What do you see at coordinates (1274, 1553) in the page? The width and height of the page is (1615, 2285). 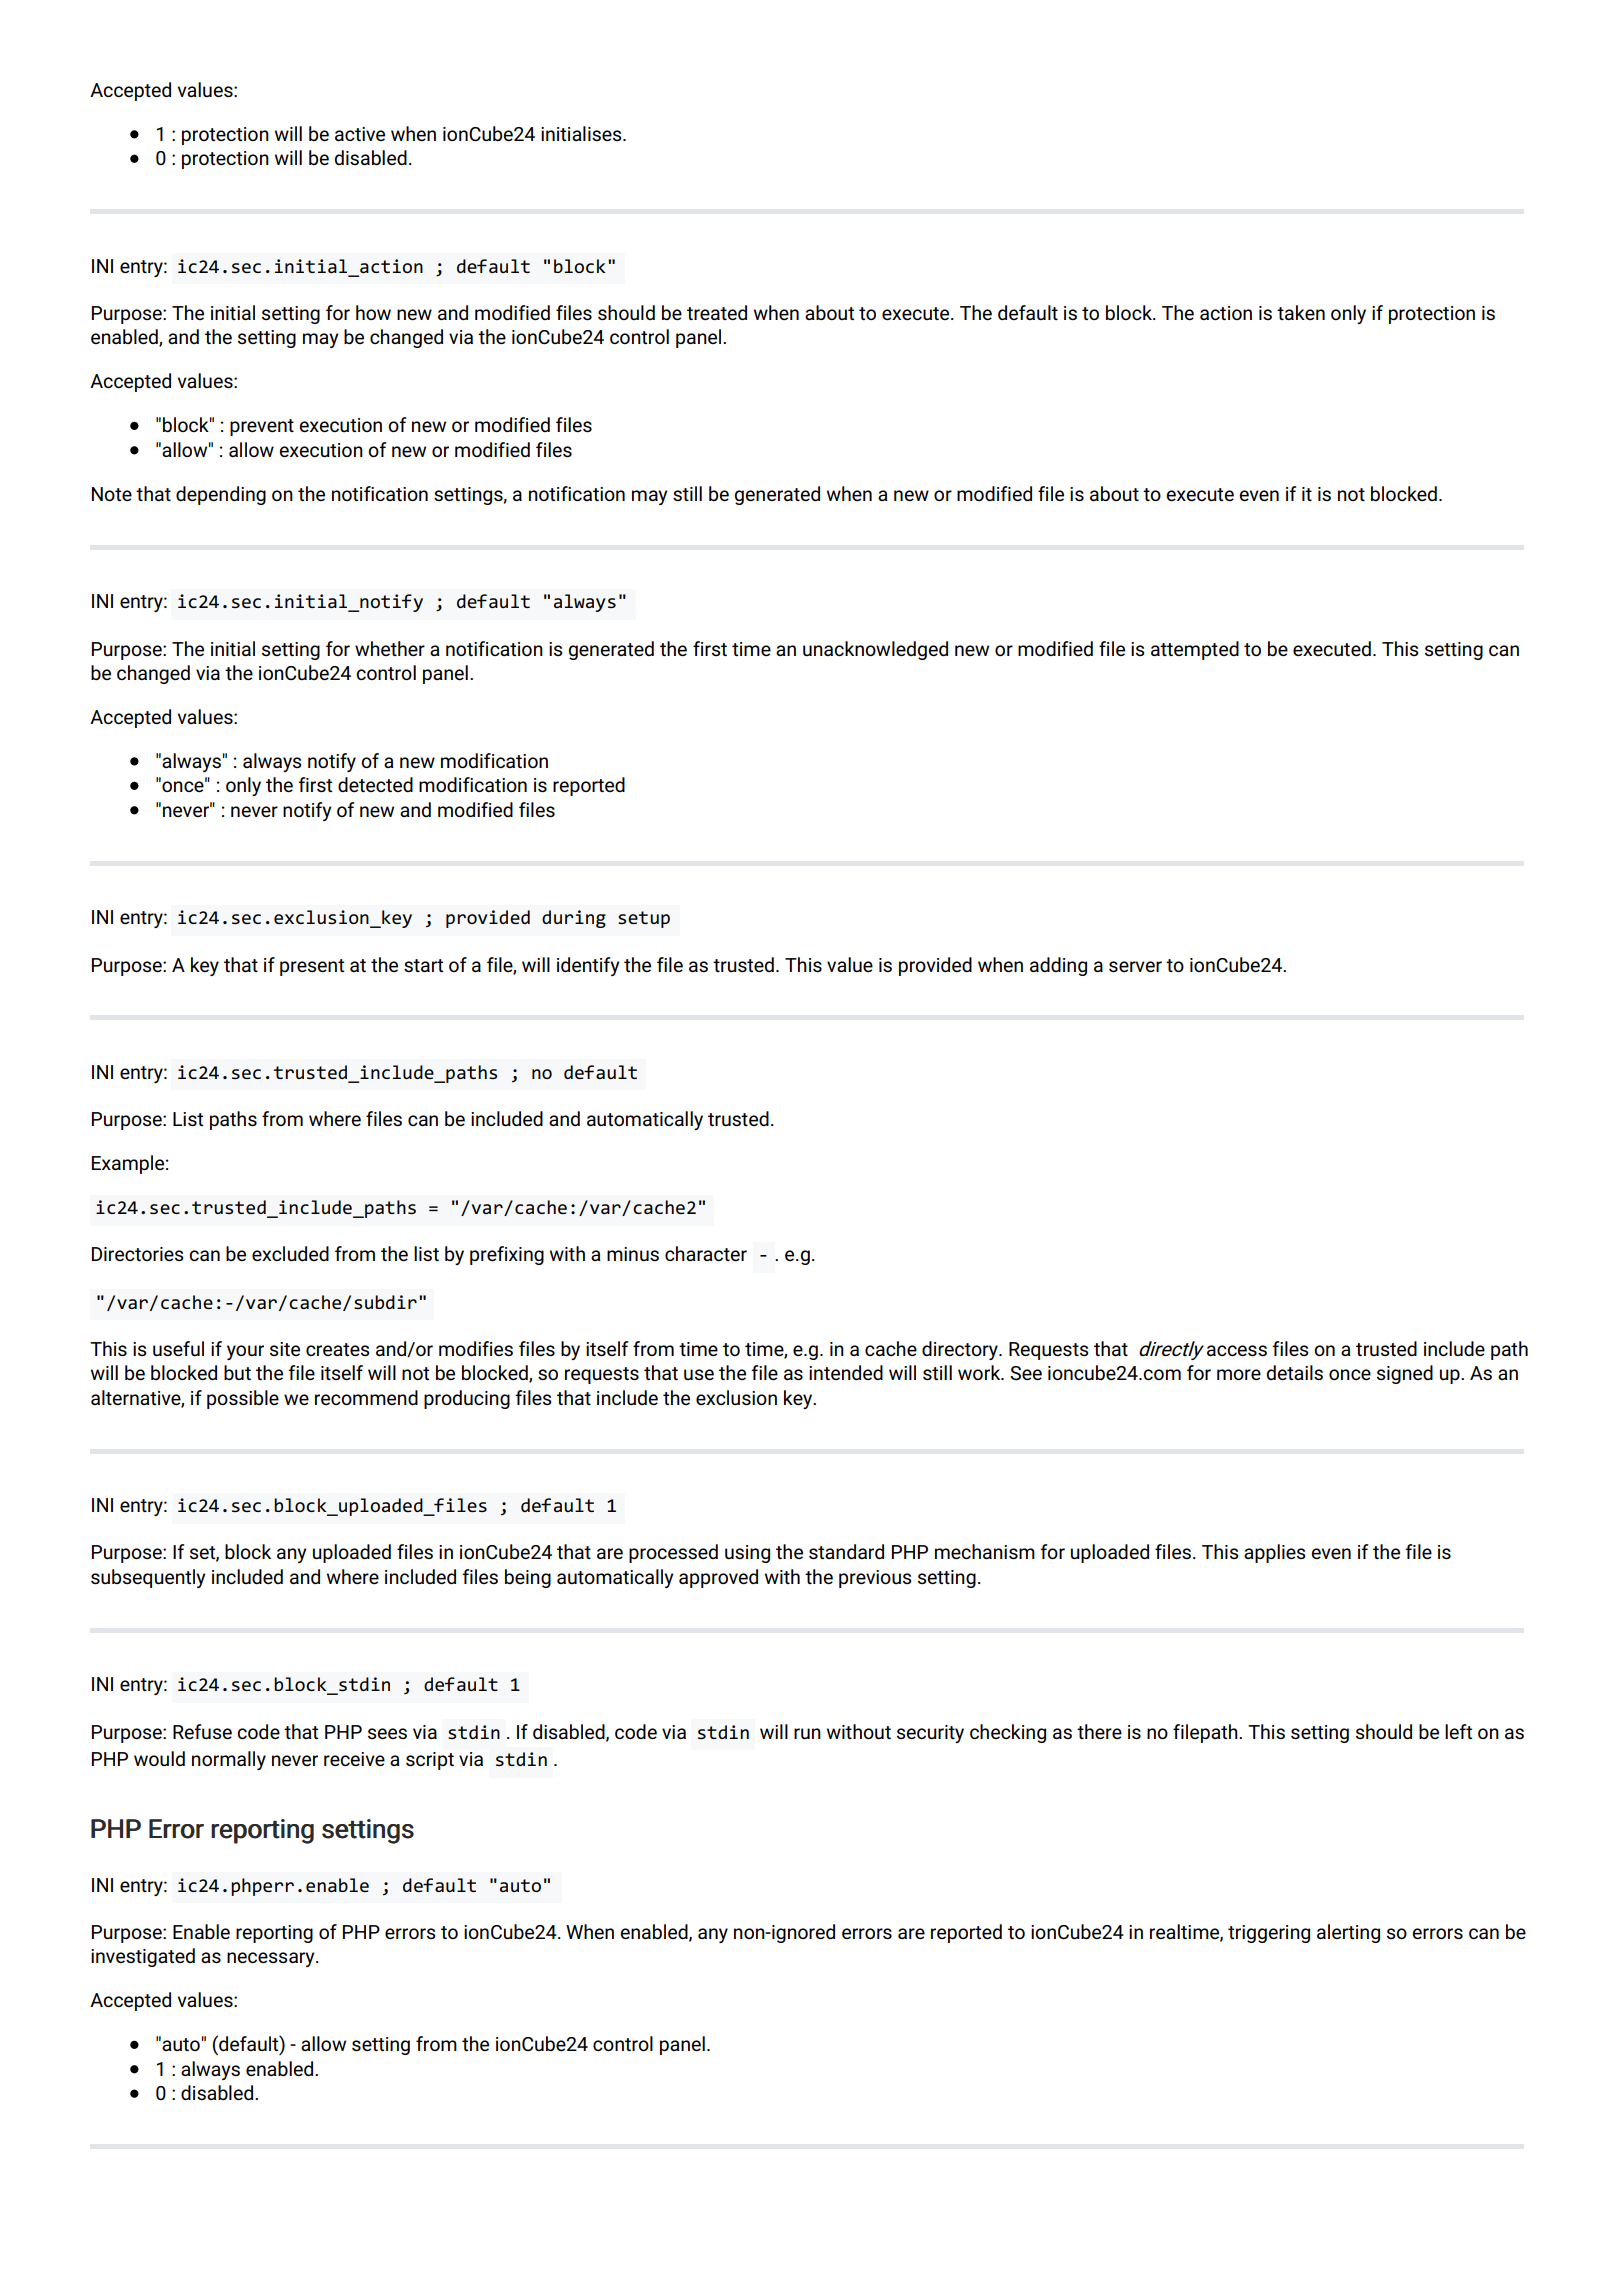 I see `applies` at bounding box center [1274, 1553].
